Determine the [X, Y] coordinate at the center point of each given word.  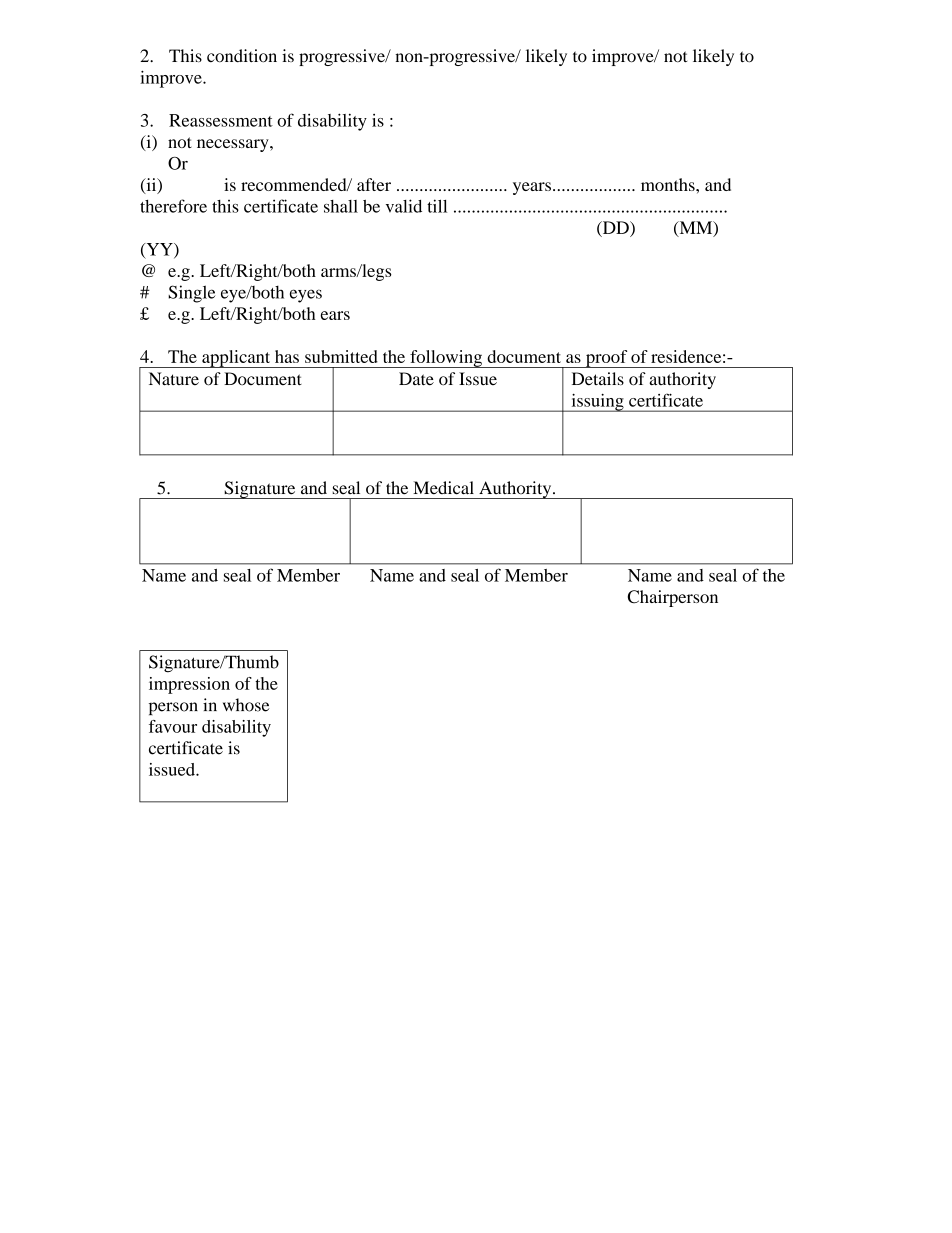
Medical [443, 488]
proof [606, 359]
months [669, 184]
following [446, 359]
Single [191, 294]
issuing [597, 403]
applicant [236, 359]
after [374, 184]
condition [242, 56]
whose [246, 705]
